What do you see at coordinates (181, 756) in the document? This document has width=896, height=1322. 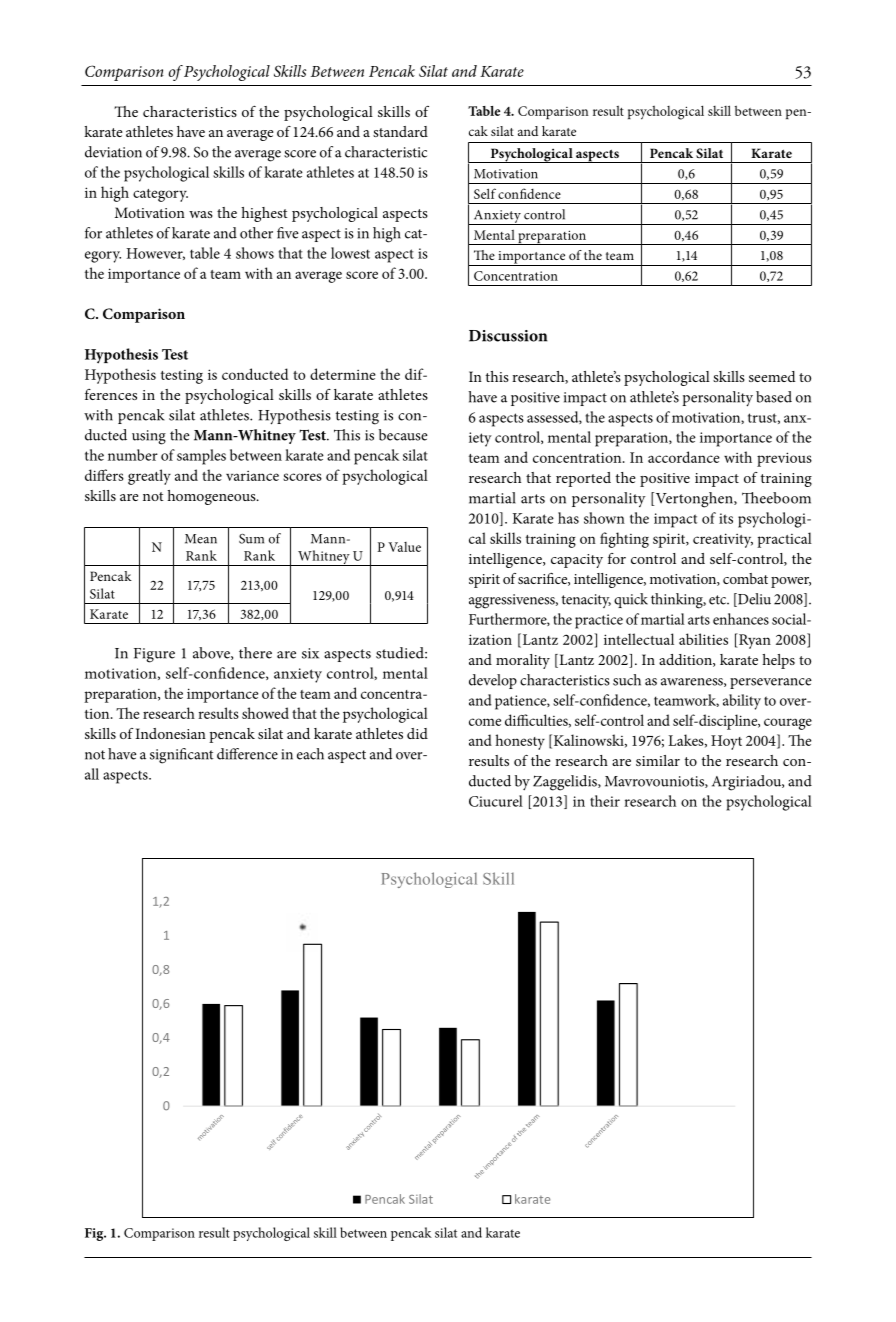 I see `significant` at bounding box center [181, 756].
